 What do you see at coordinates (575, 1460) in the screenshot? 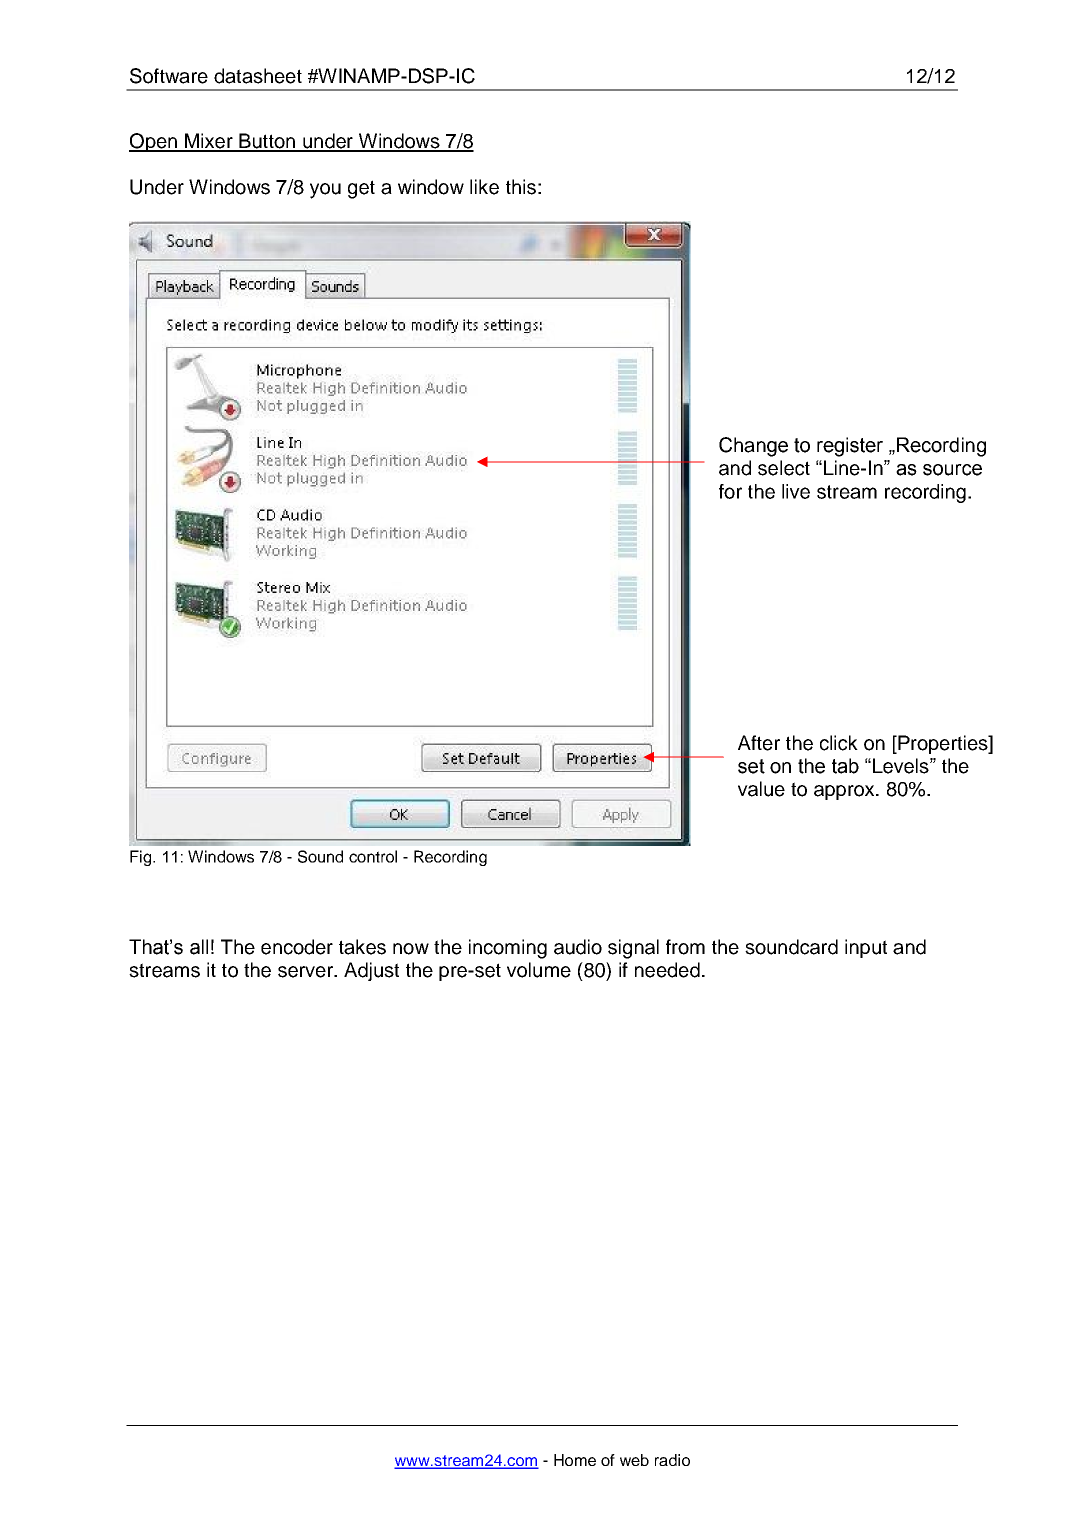
I see `Home` at bounding box center [575, 1460].
